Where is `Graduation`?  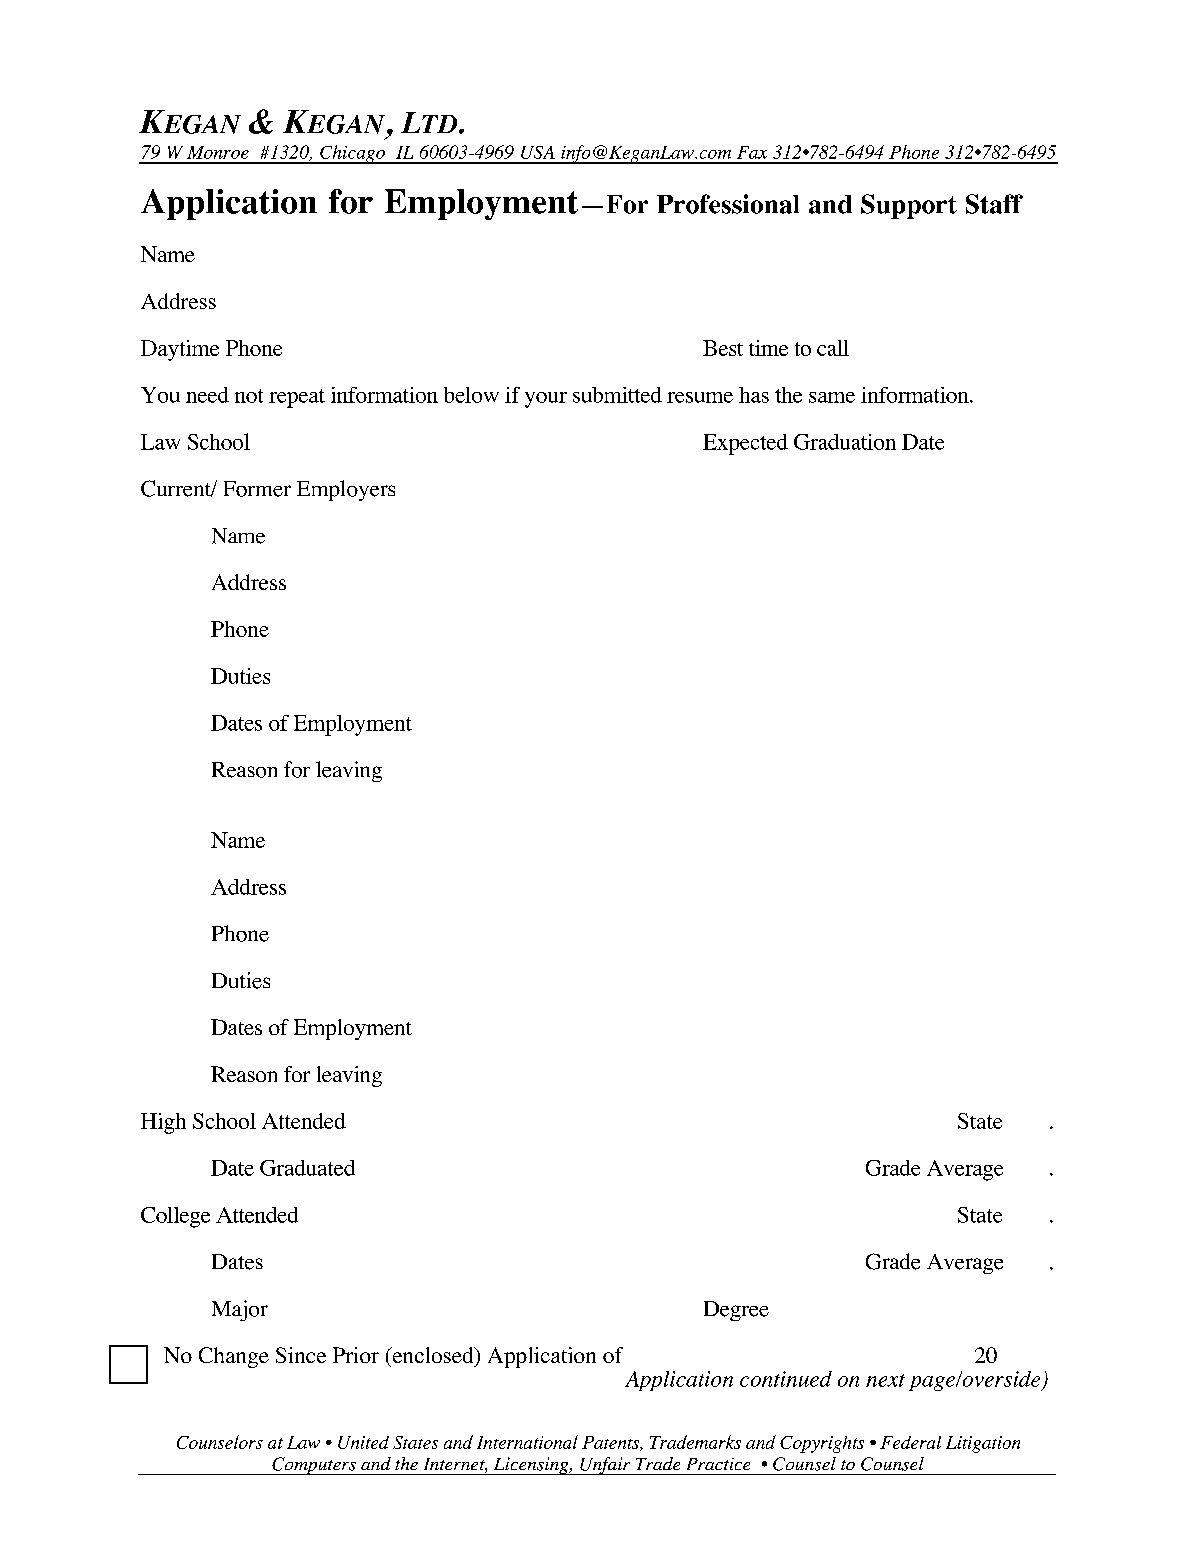
Graduation is located at coordinates (845, 442).
